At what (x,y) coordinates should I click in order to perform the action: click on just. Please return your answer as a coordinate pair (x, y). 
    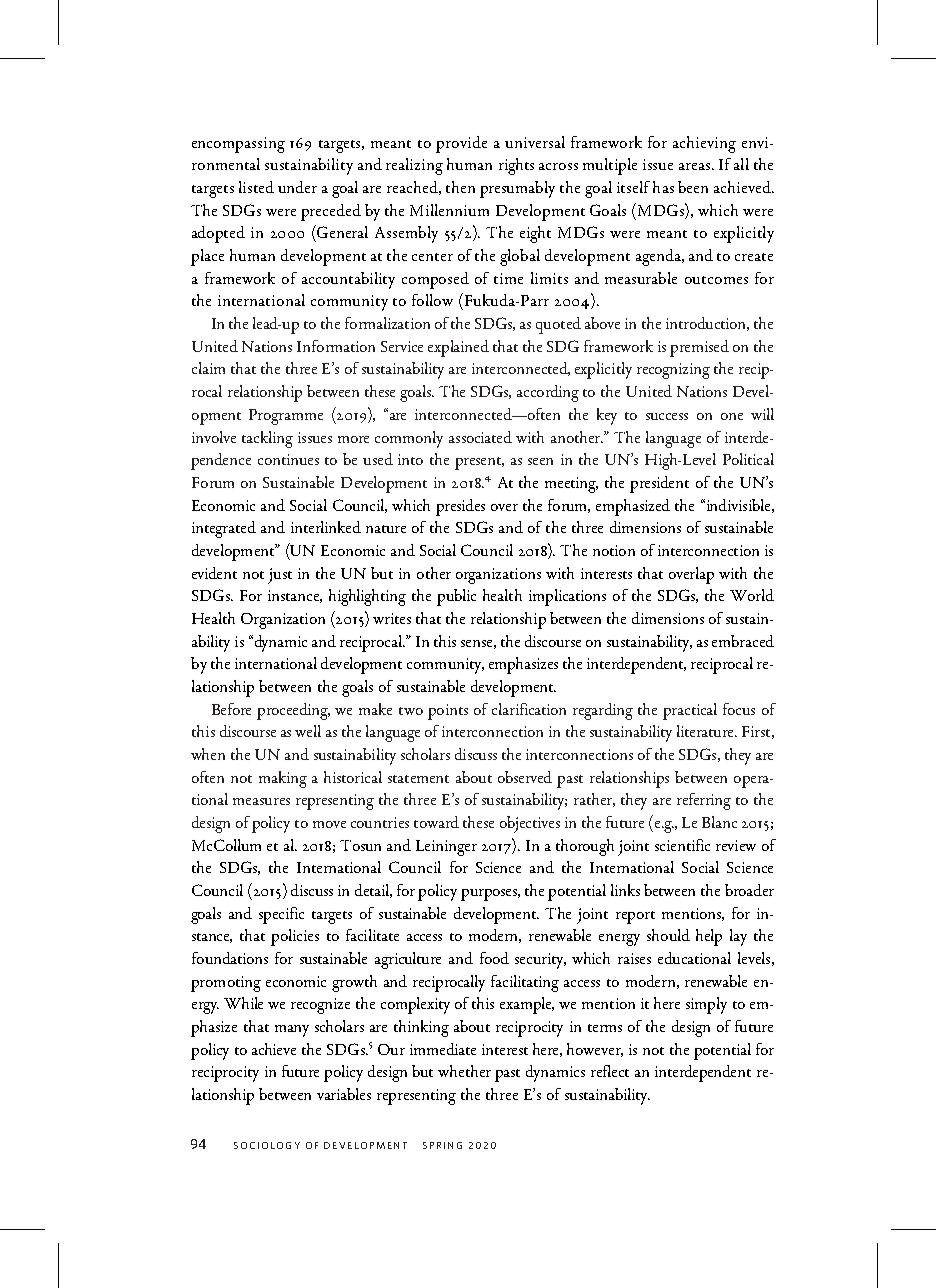
    Looking at the image, I should click on (280, 576).
